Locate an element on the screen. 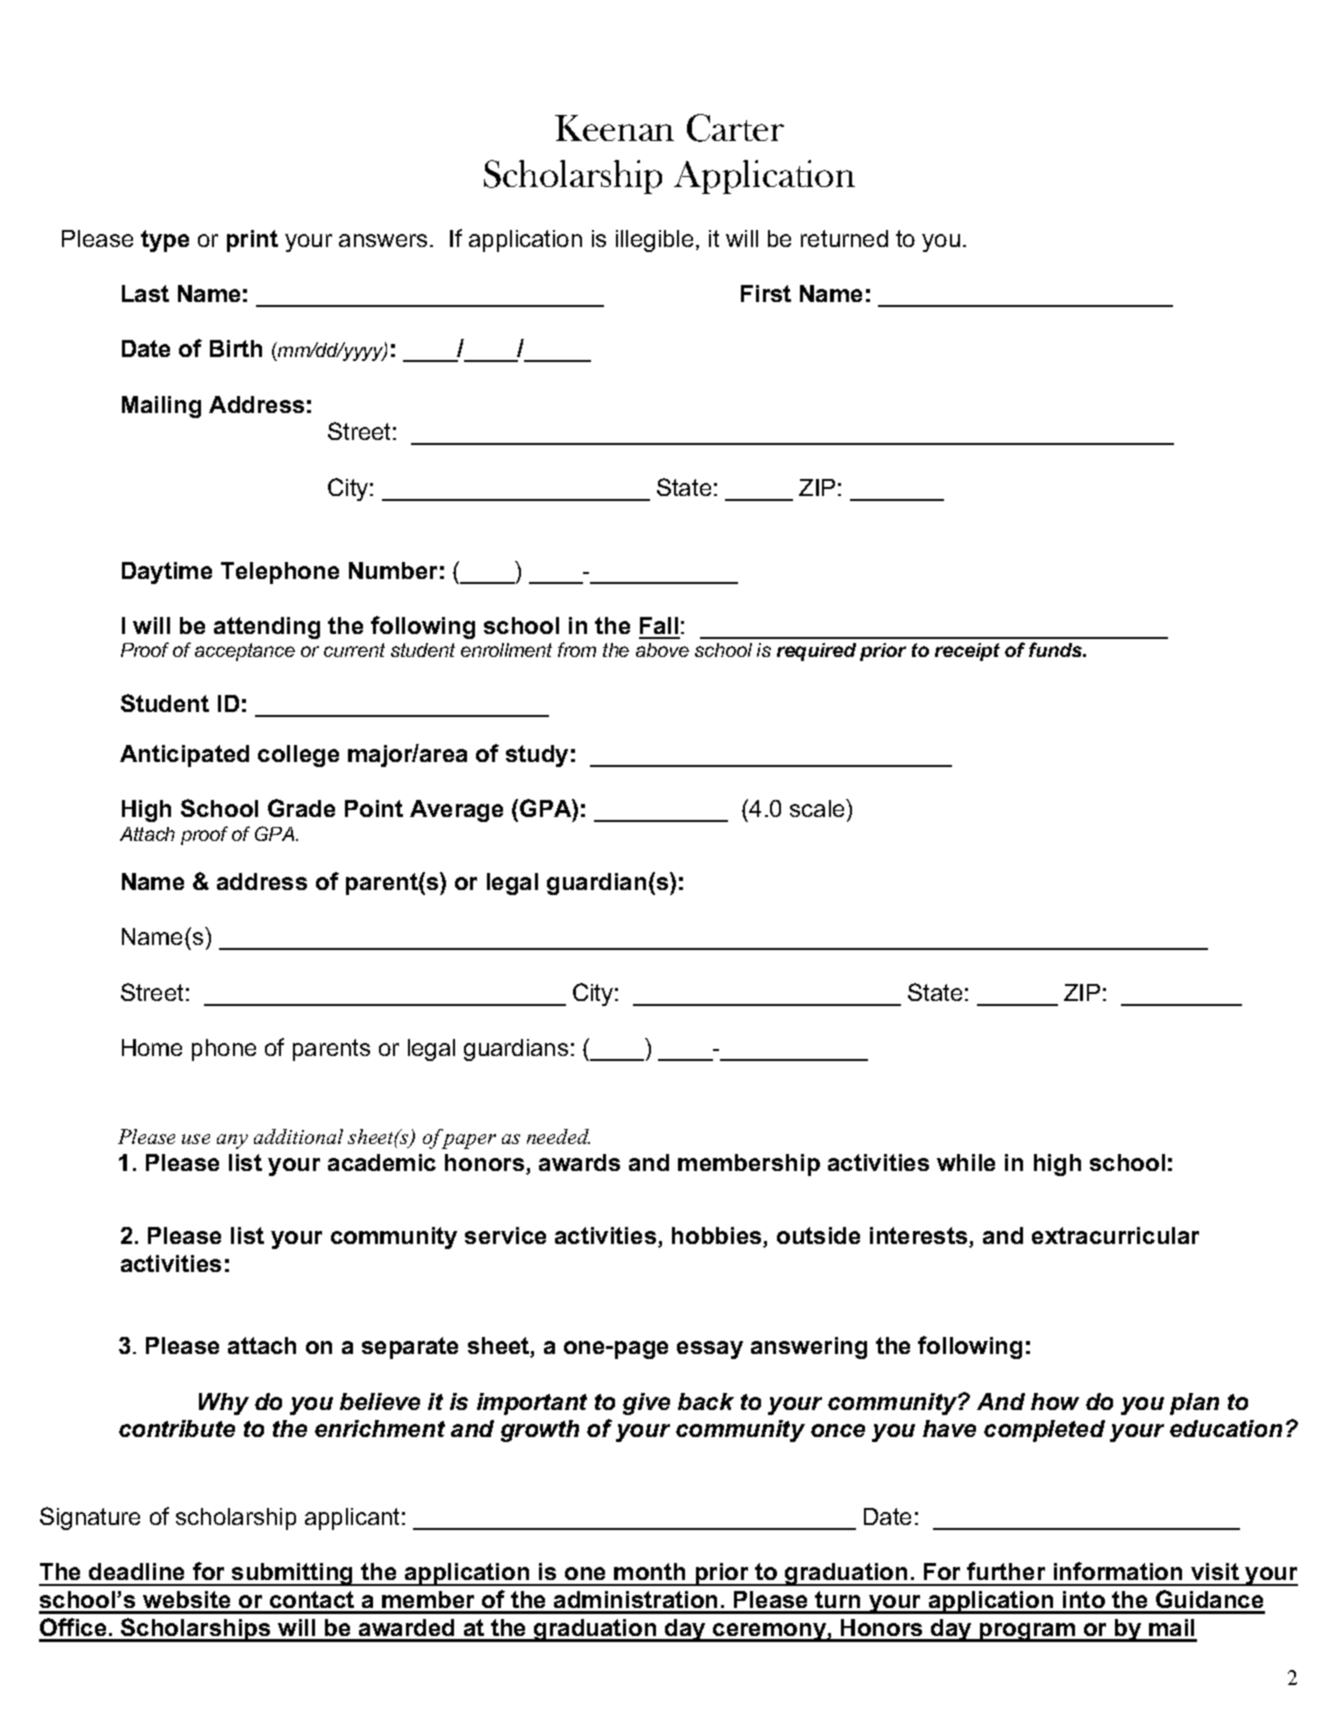  program is located at coordinates (1027, 1632).
